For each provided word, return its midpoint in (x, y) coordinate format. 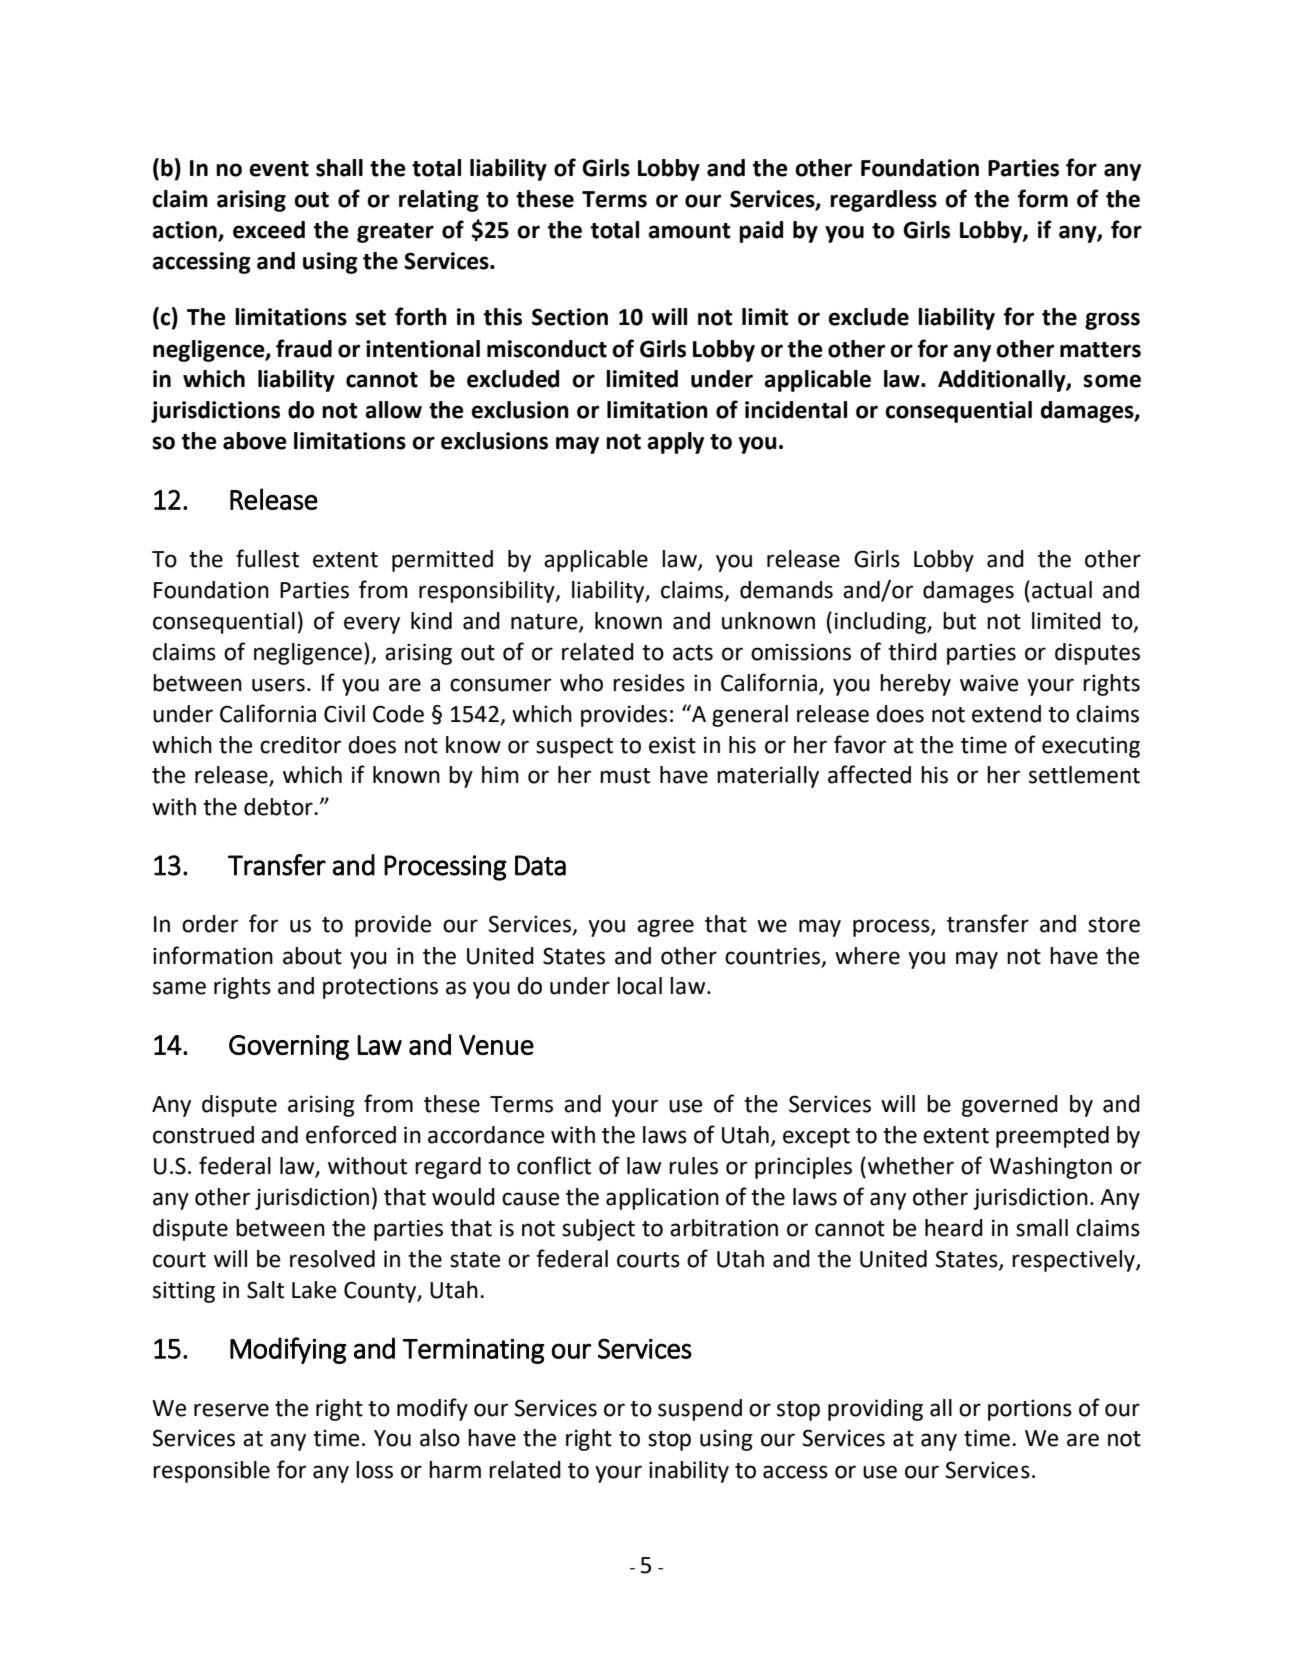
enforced (351, 1134)
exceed (269, 230)
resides (649, 683)
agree (665, 928)
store (1114, 925)
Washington (1050, 1168)
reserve (231, 1410)
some (1112, 381)
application (662, 1199)
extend (1006, 714)
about (312, 956)
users (278, 685)
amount (689, 231)
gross (1112, 321)
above (255, 441)
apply (675, 443)
